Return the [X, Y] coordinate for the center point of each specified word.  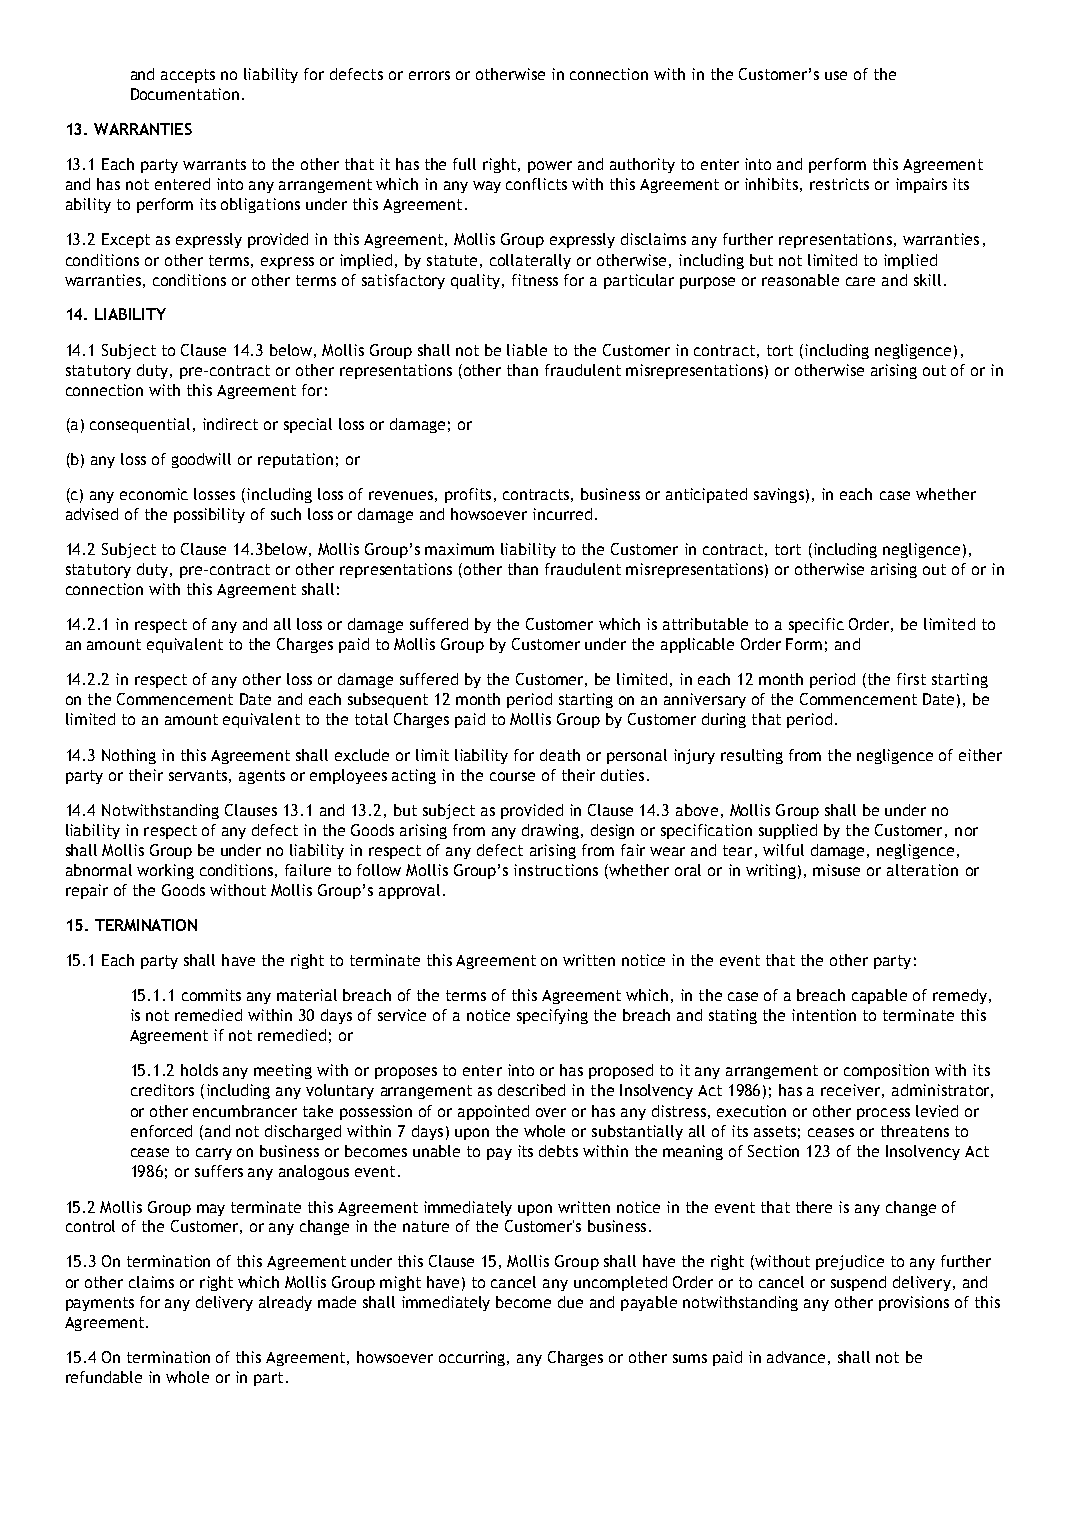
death [560, 755]
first [911, 679]
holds [199, 1070]
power [550, 167]
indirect [230, 424]
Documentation [185, 94]
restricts [839, 184]
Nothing [129, 756]
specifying [552, 1016]
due [570, 1302]
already [285, 1303]
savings [779, 495]
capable [879, 996]
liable [527, 350]
